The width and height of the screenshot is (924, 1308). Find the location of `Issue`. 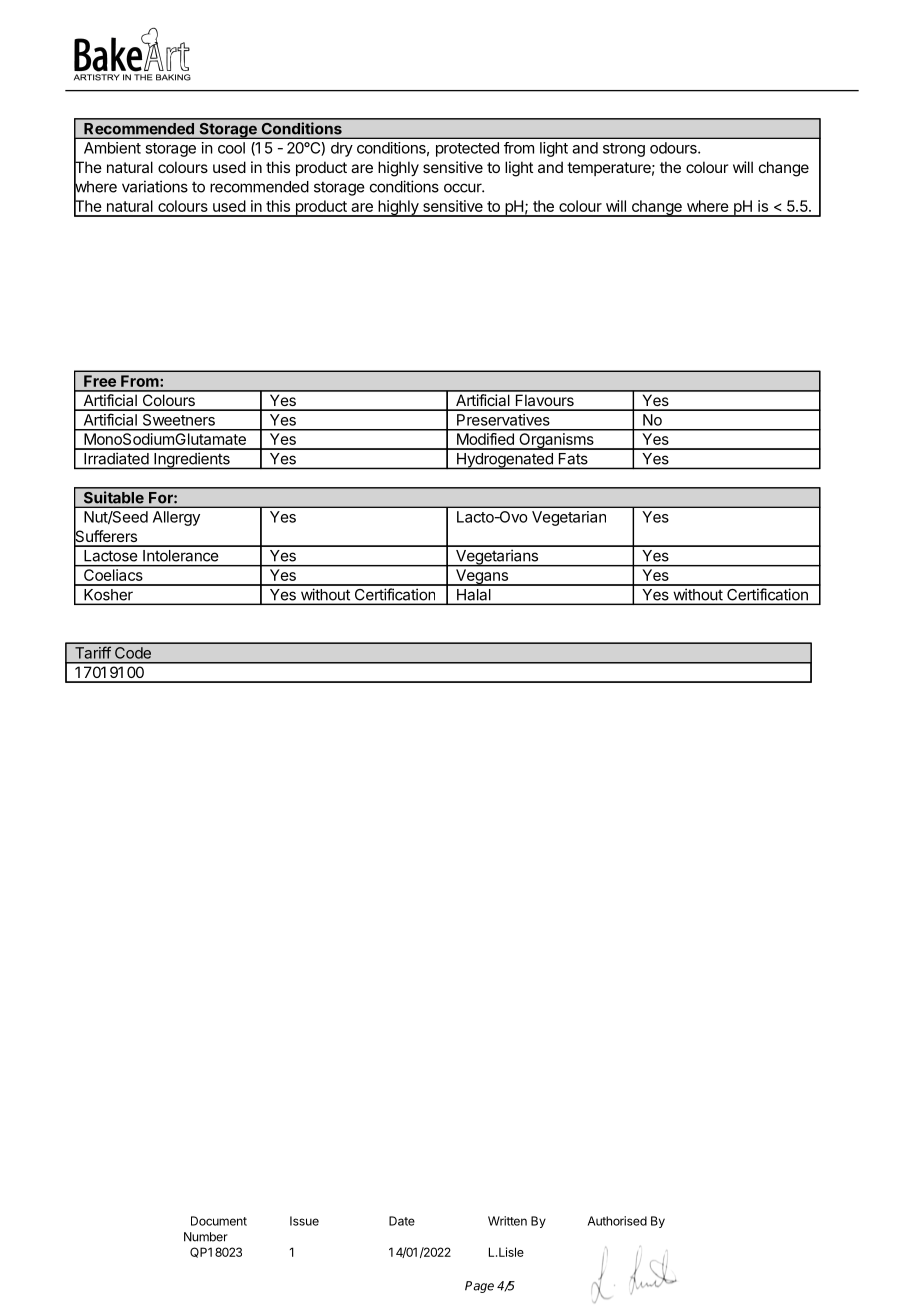

Issue is located at coordinates (304, 1221).
